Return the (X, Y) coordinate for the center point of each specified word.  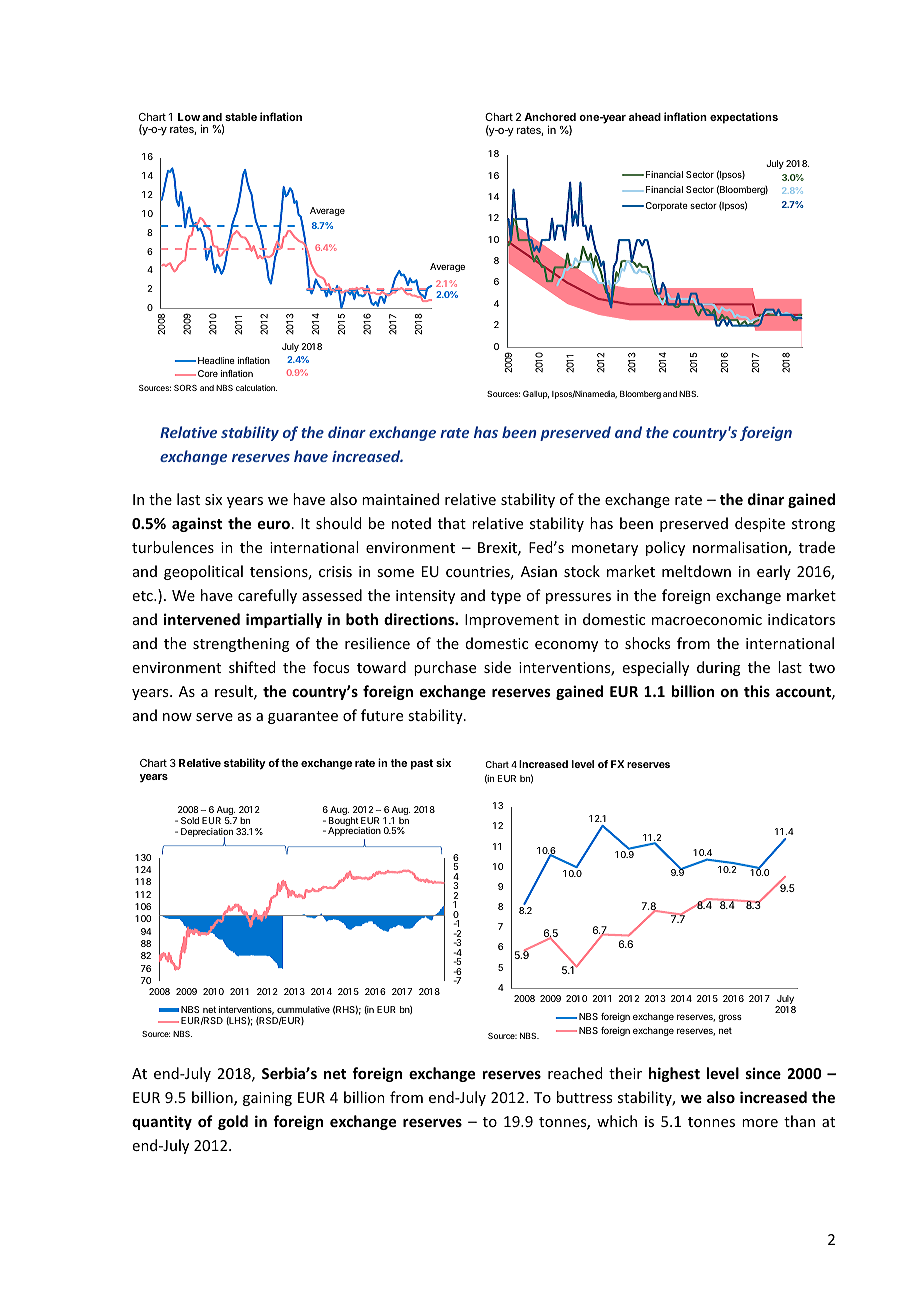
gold (233, 1122)
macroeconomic (707, 619)
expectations (744, 118)
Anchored (550, 117)
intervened (202, 619)
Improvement (512, 621)
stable (241, 117)
